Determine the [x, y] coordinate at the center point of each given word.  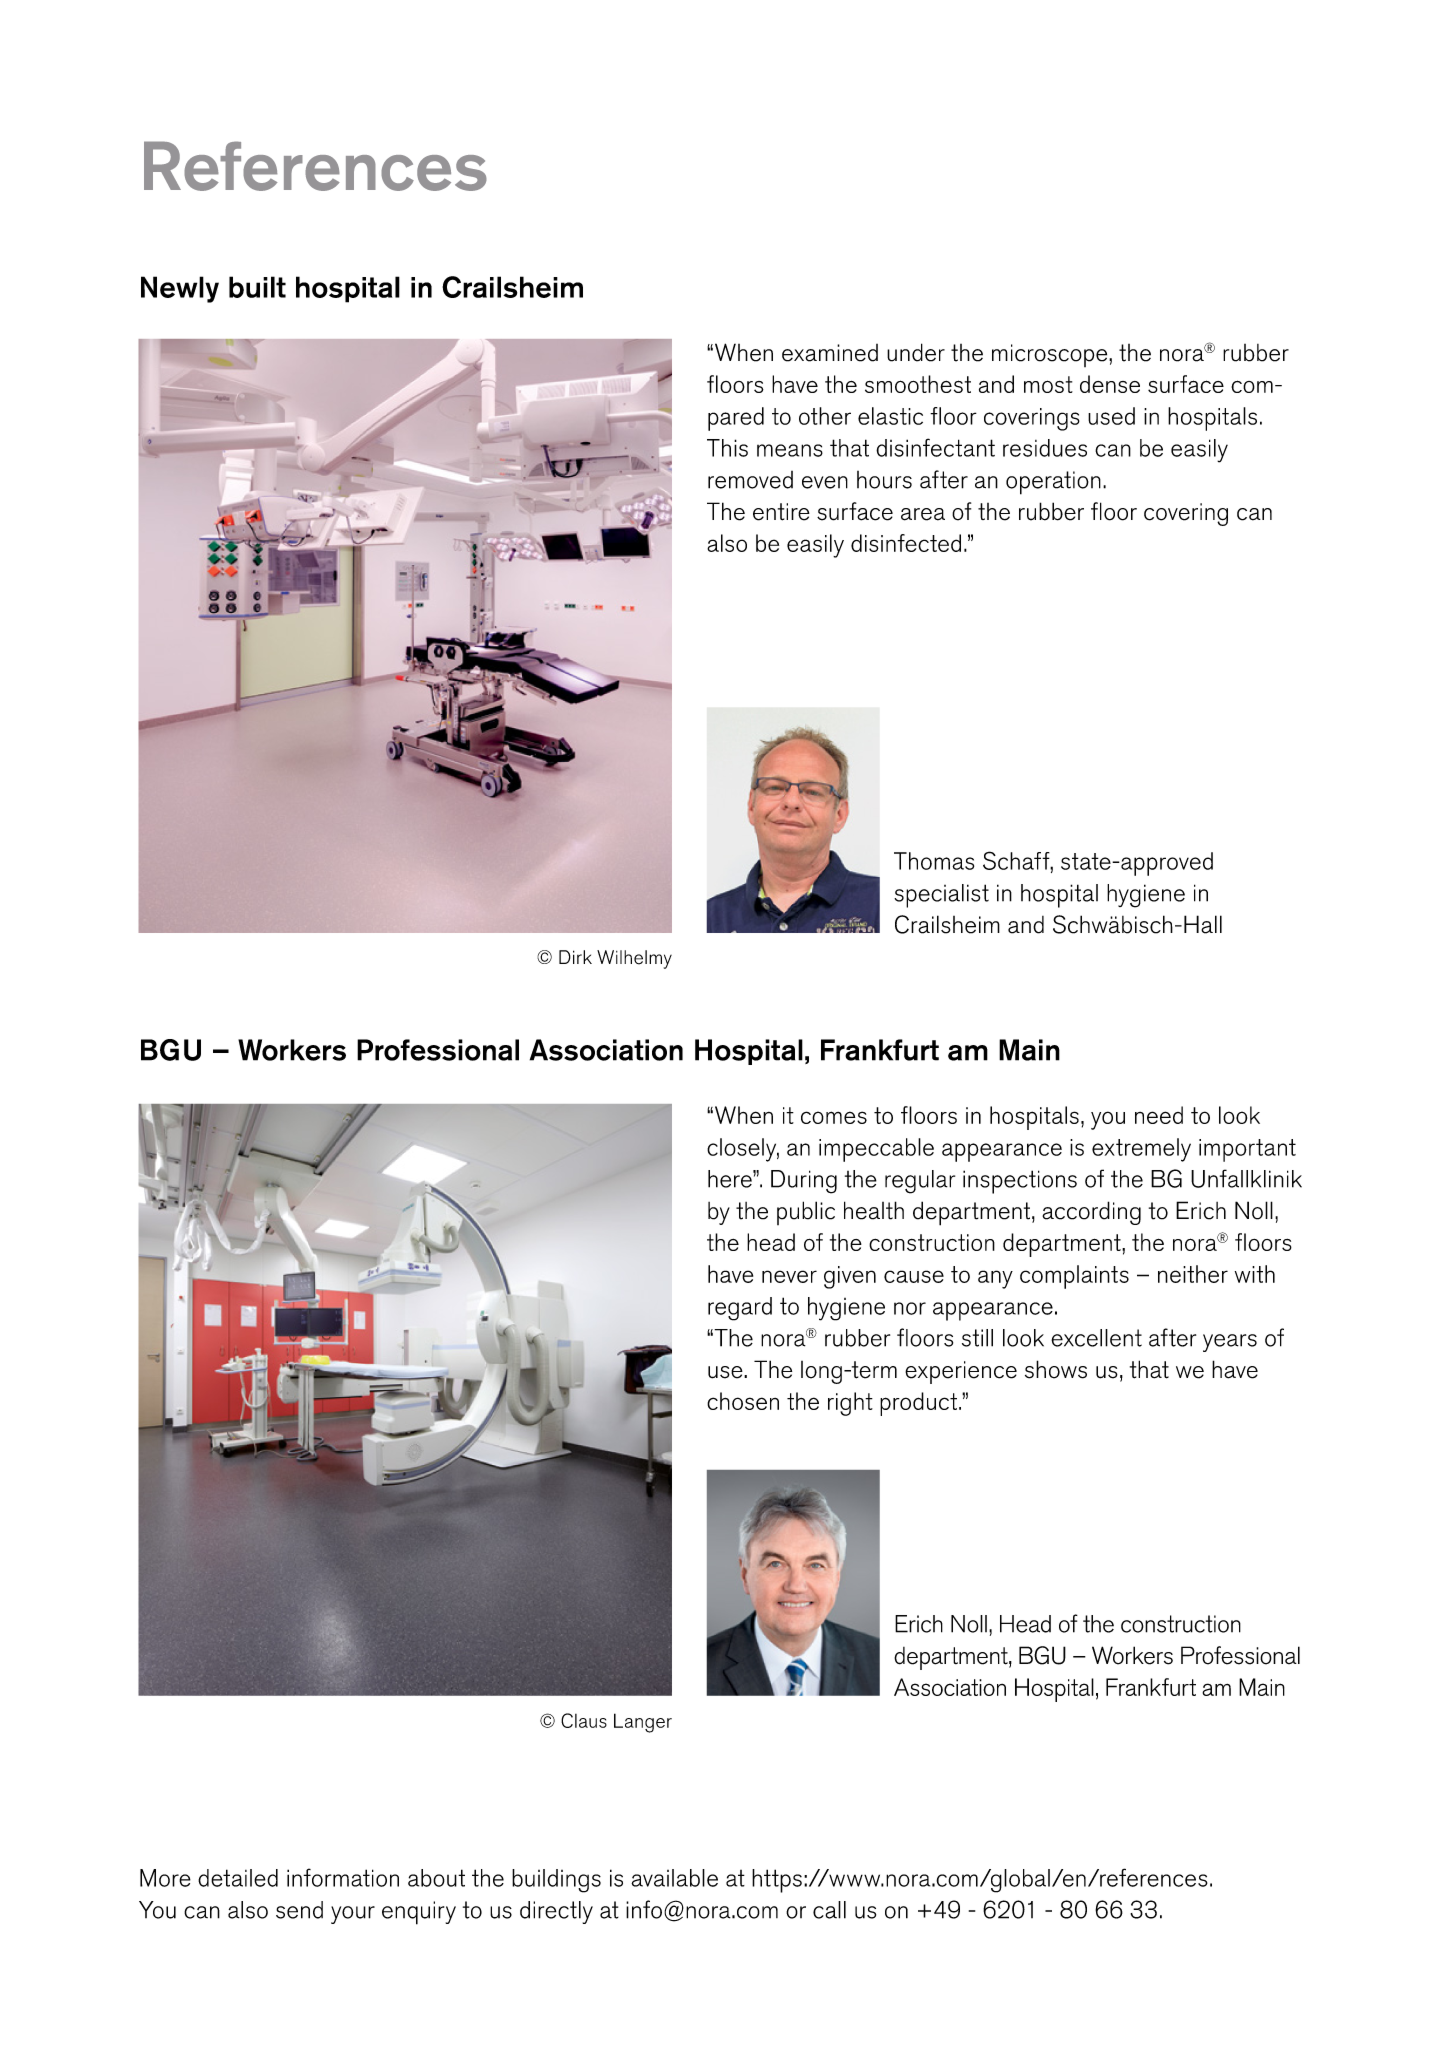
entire [781, 512]
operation [1053, 483]
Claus [584, 1720]
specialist [941, 896]
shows [1056, 1369]
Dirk [575, 957]
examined [830, 353]
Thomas [934, 861]
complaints [1074, 1277]
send [299, 1910]
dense [1110, 384]
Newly [180, 289]
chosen [743, 1401]
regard [740, 1309]
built [257, 287]
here [731, 1179]
